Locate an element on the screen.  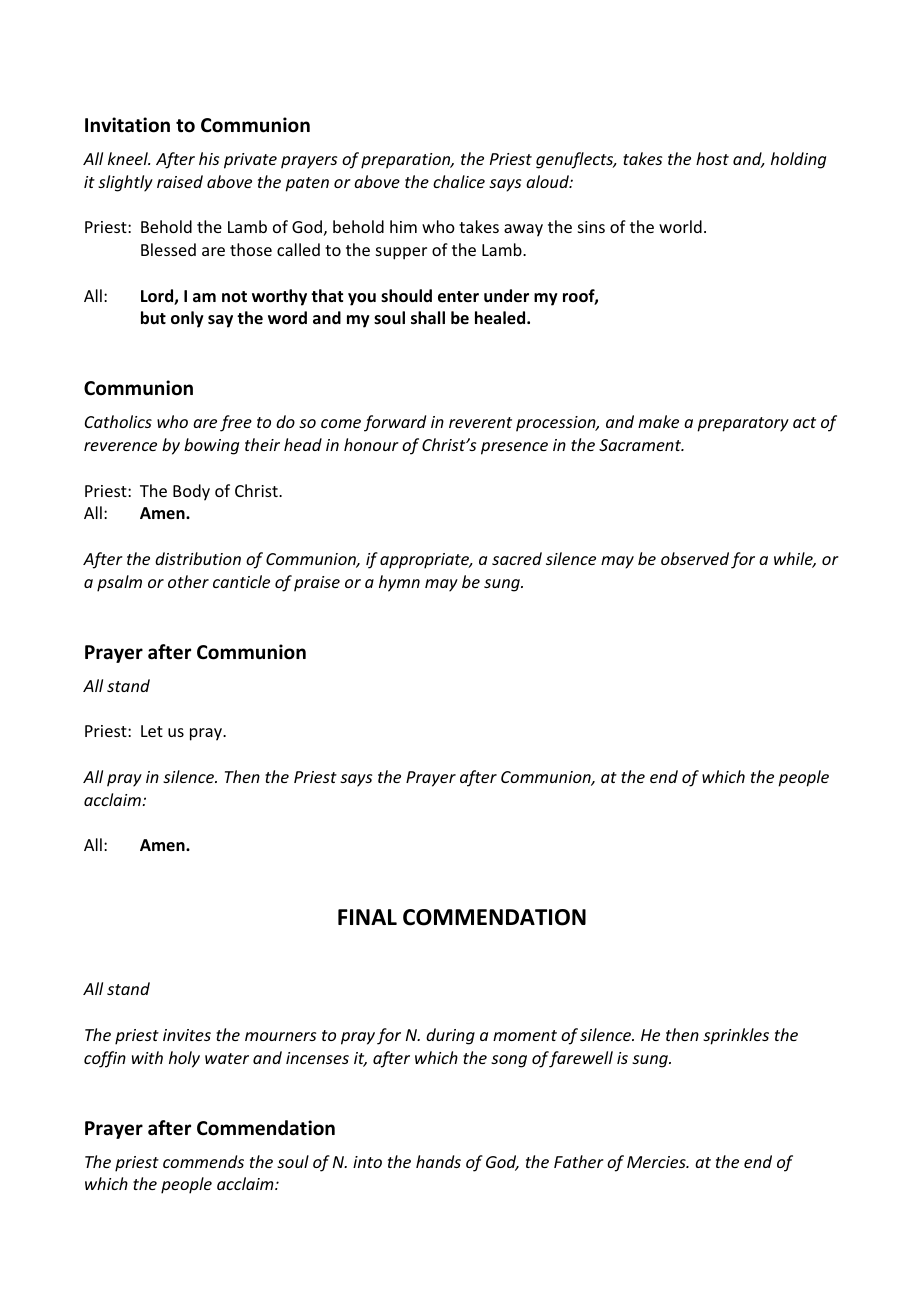
his is located at coordinates (209, 158).
